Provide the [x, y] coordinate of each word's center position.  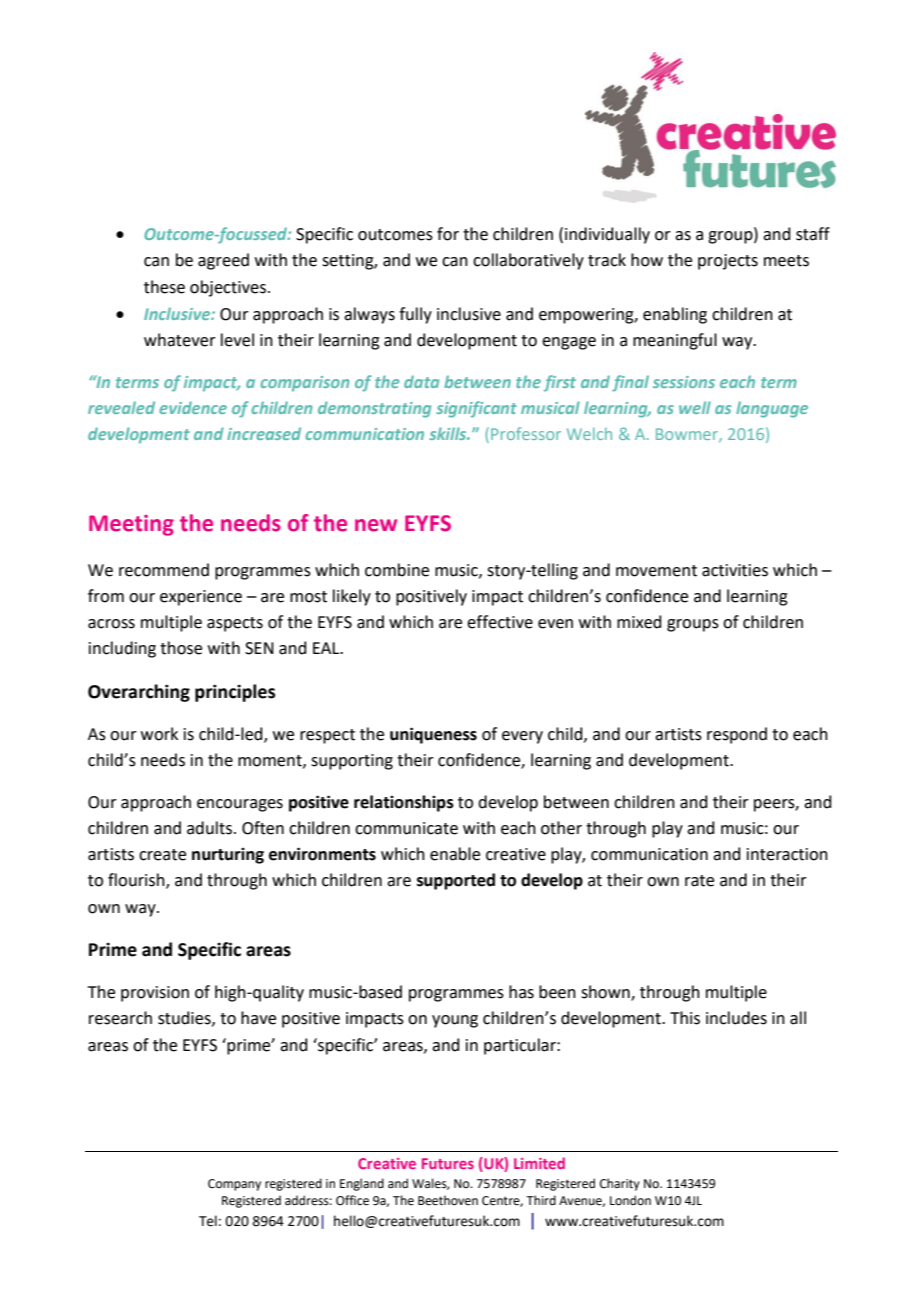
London [630, 1200]
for [448, 234]
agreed [223, 261]
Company [234, 1185]
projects [728, 262]
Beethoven [448, 1200]
